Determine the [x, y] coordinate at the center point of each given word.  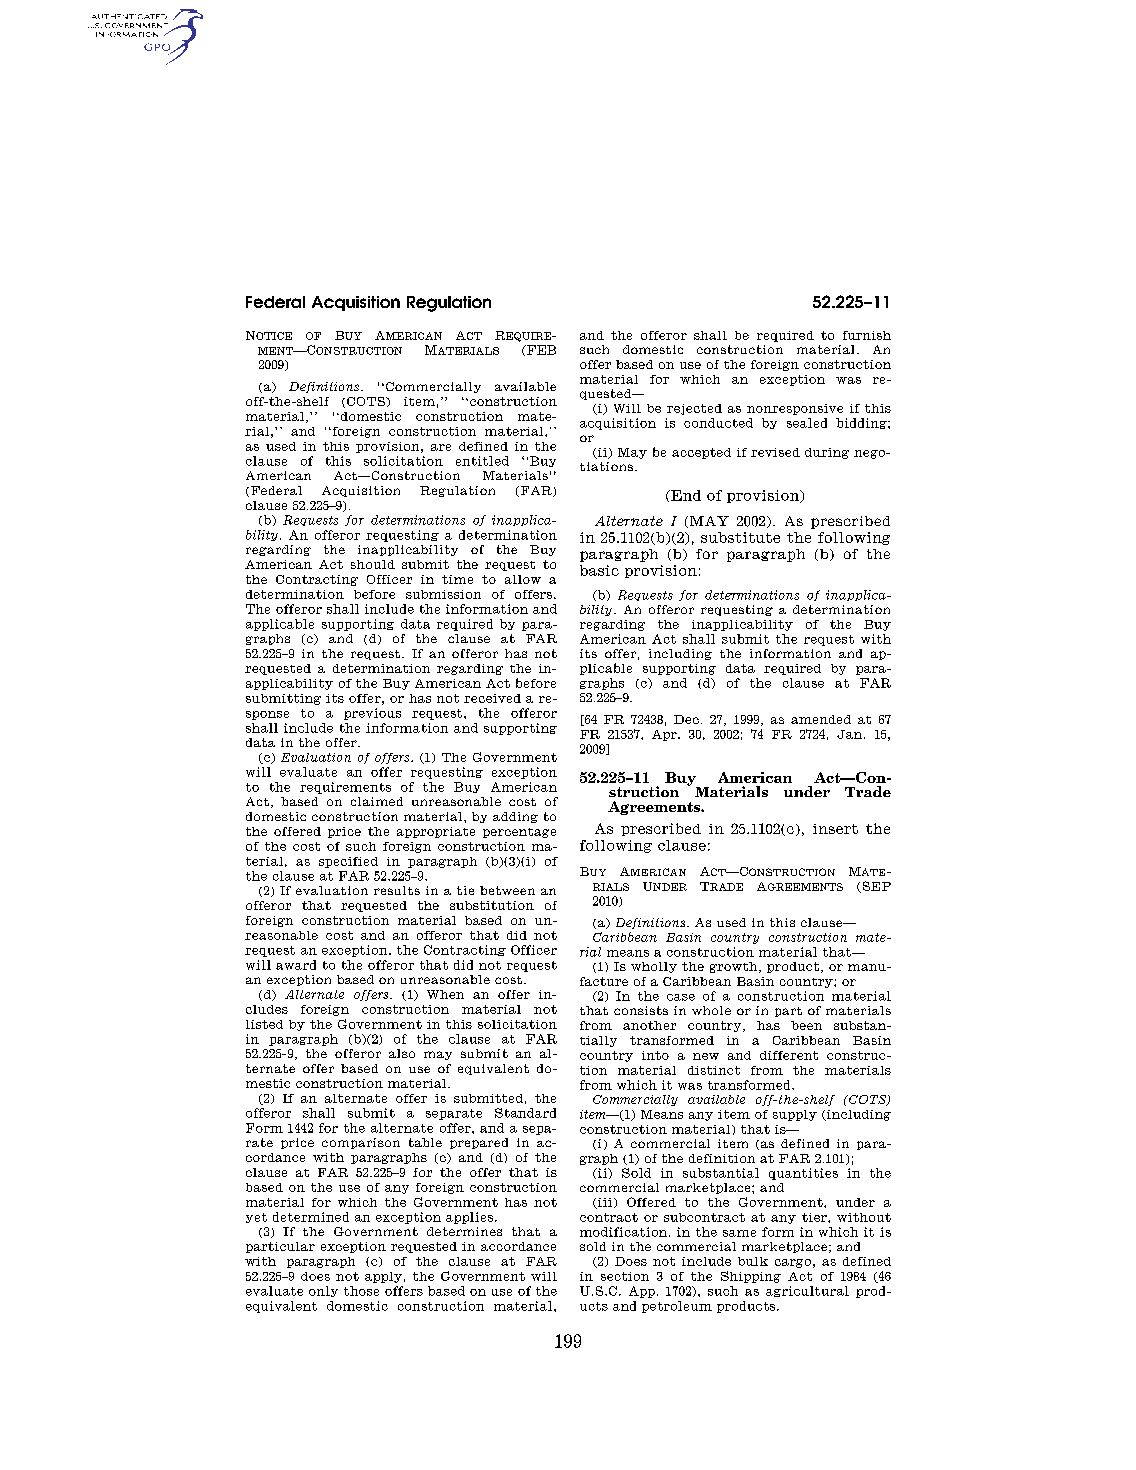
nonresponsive [795, 409]
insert [835, 829]
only [323, 1291]
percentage [519, 833]
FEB [540, 350]
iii [605, 1203]
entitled [482, 461]
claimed [377, 801]
